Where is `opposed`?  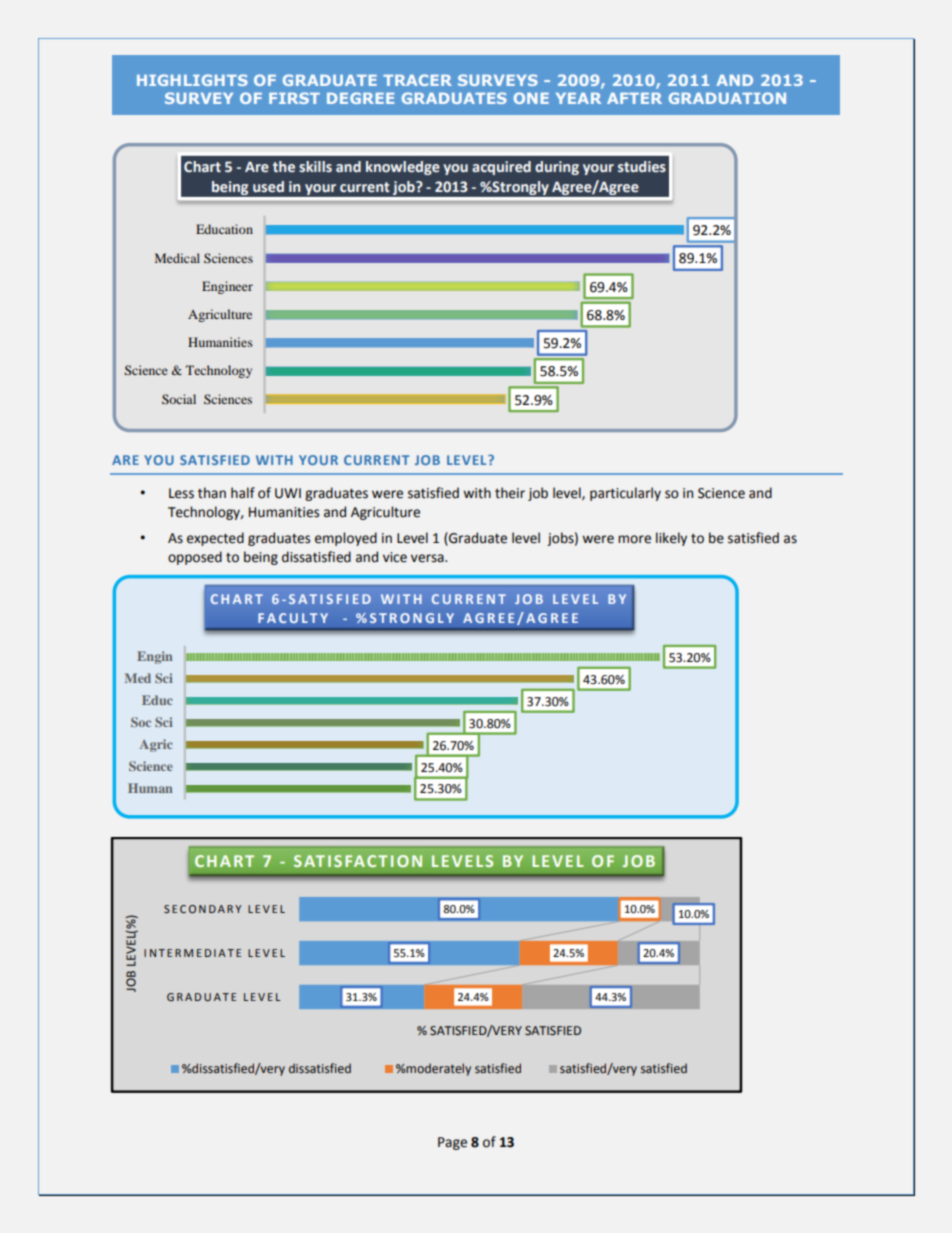
opposed is located at coordinates (195, 558).
